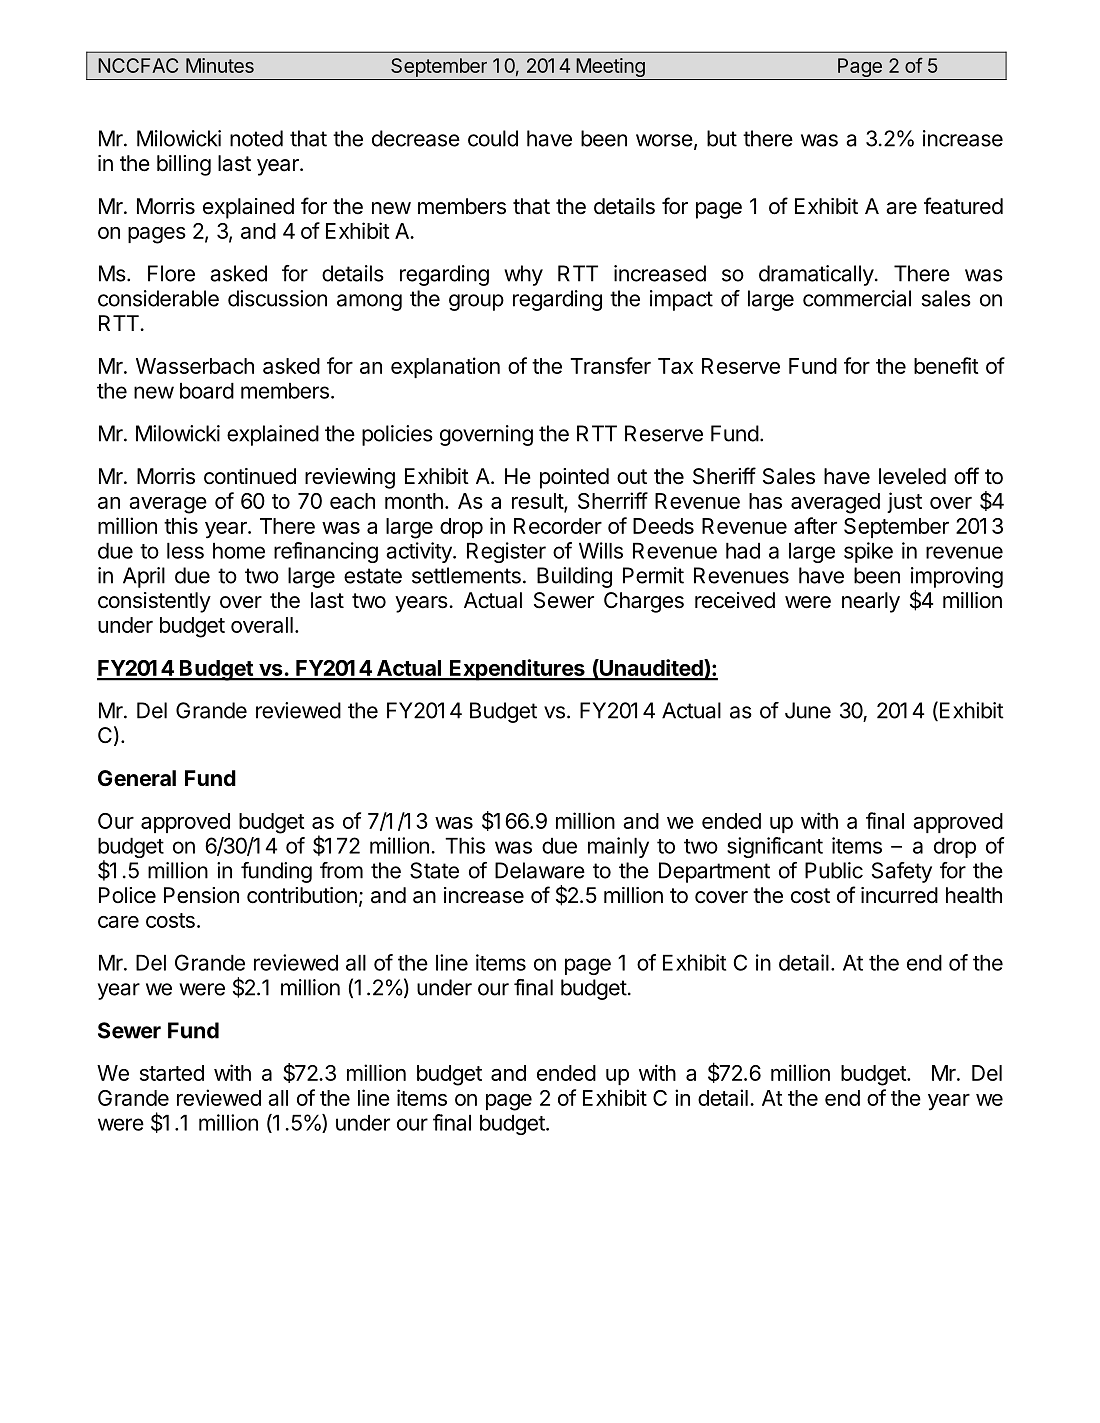 The height and width of the screenshot is (1423, 1100). I want to click on board, so click(207, 391).
